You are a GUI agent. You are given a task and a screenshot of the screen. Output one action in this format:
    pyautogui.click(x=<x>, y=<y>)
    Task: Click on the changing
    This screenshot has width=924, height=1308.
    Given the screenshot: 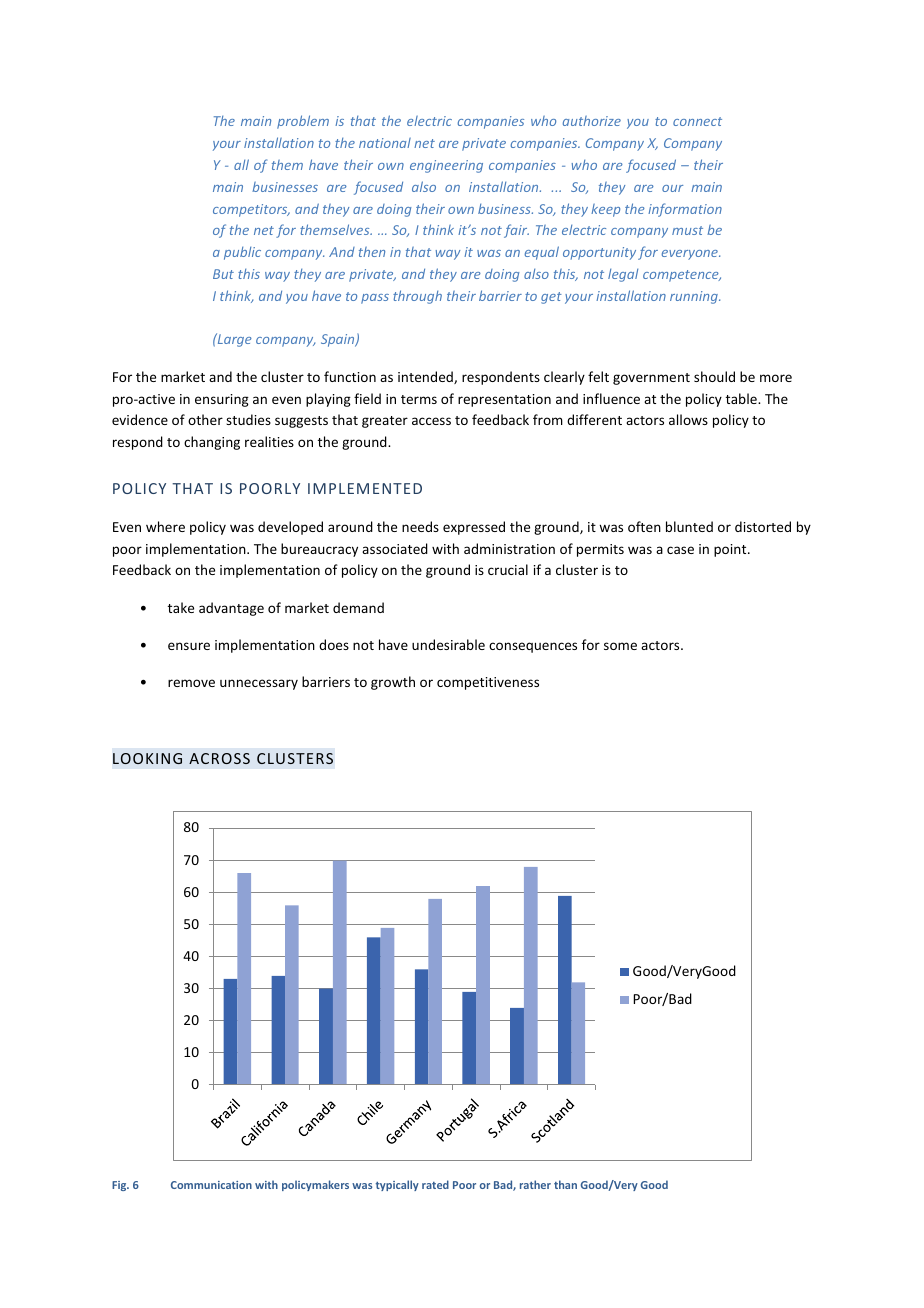 What is the action you would take?
    pyautogui.click(x=212, y=443)
